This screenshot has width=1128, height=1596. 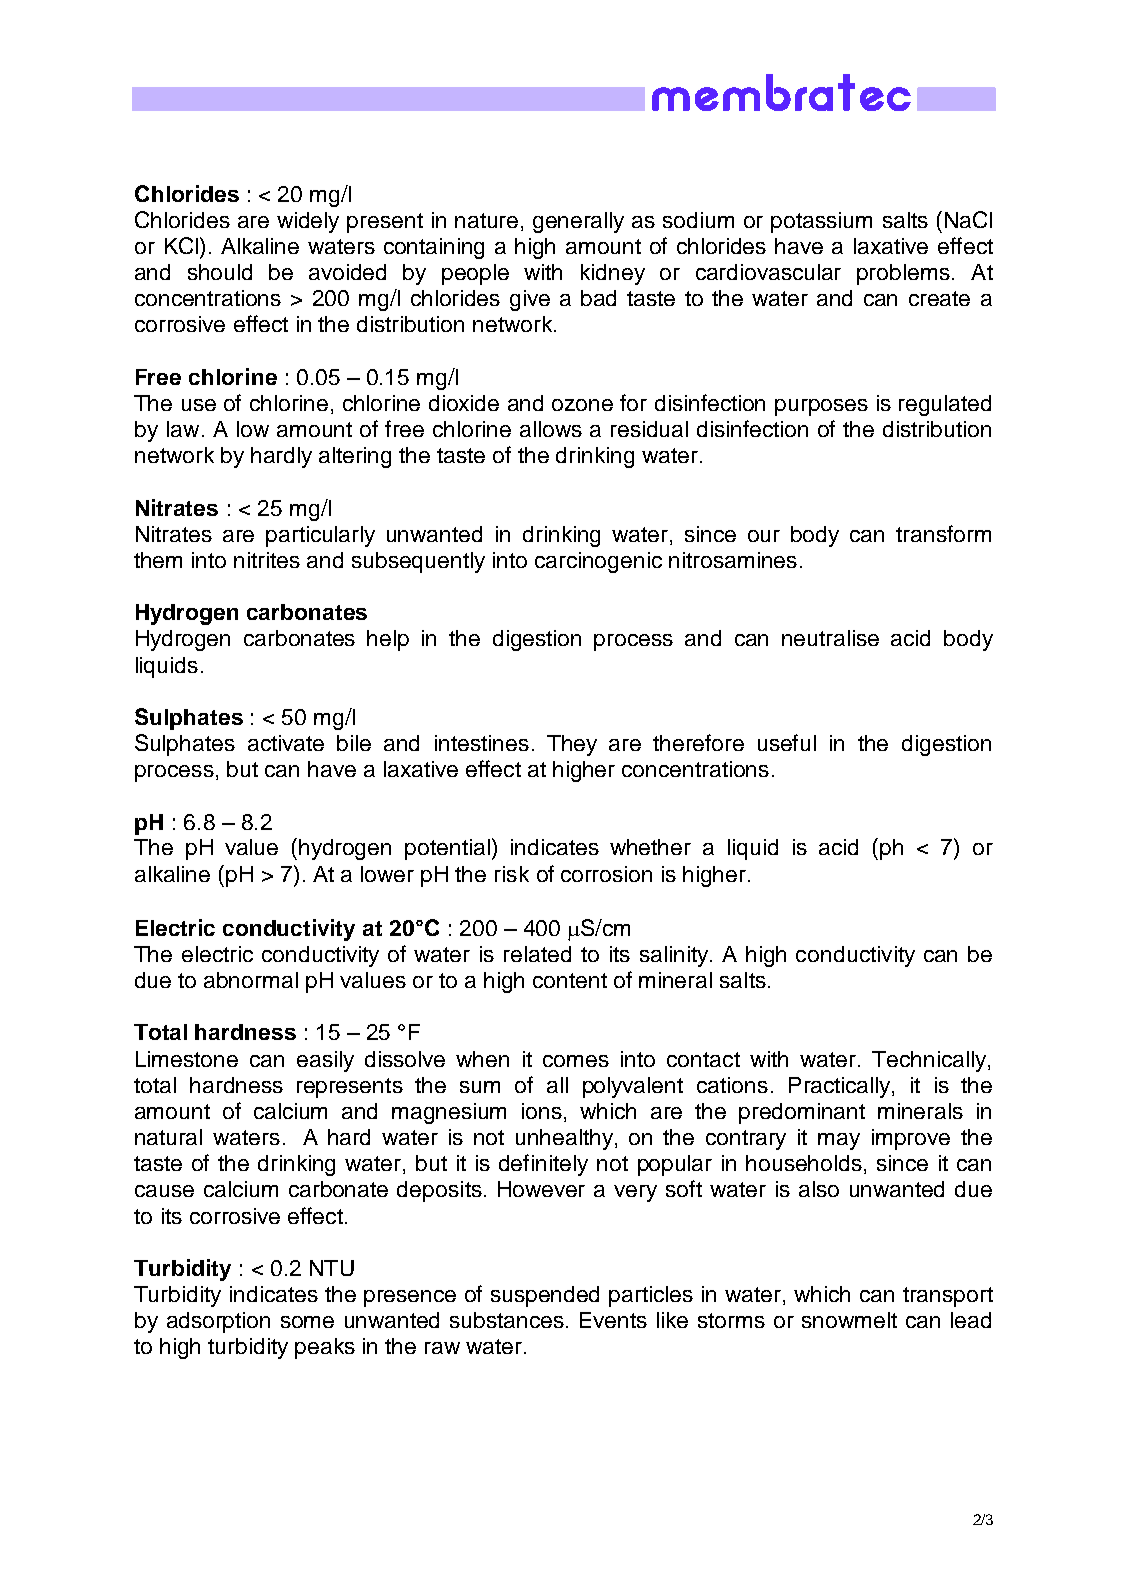 I want to click on carcinogenic, so click(x=598, y=562).
